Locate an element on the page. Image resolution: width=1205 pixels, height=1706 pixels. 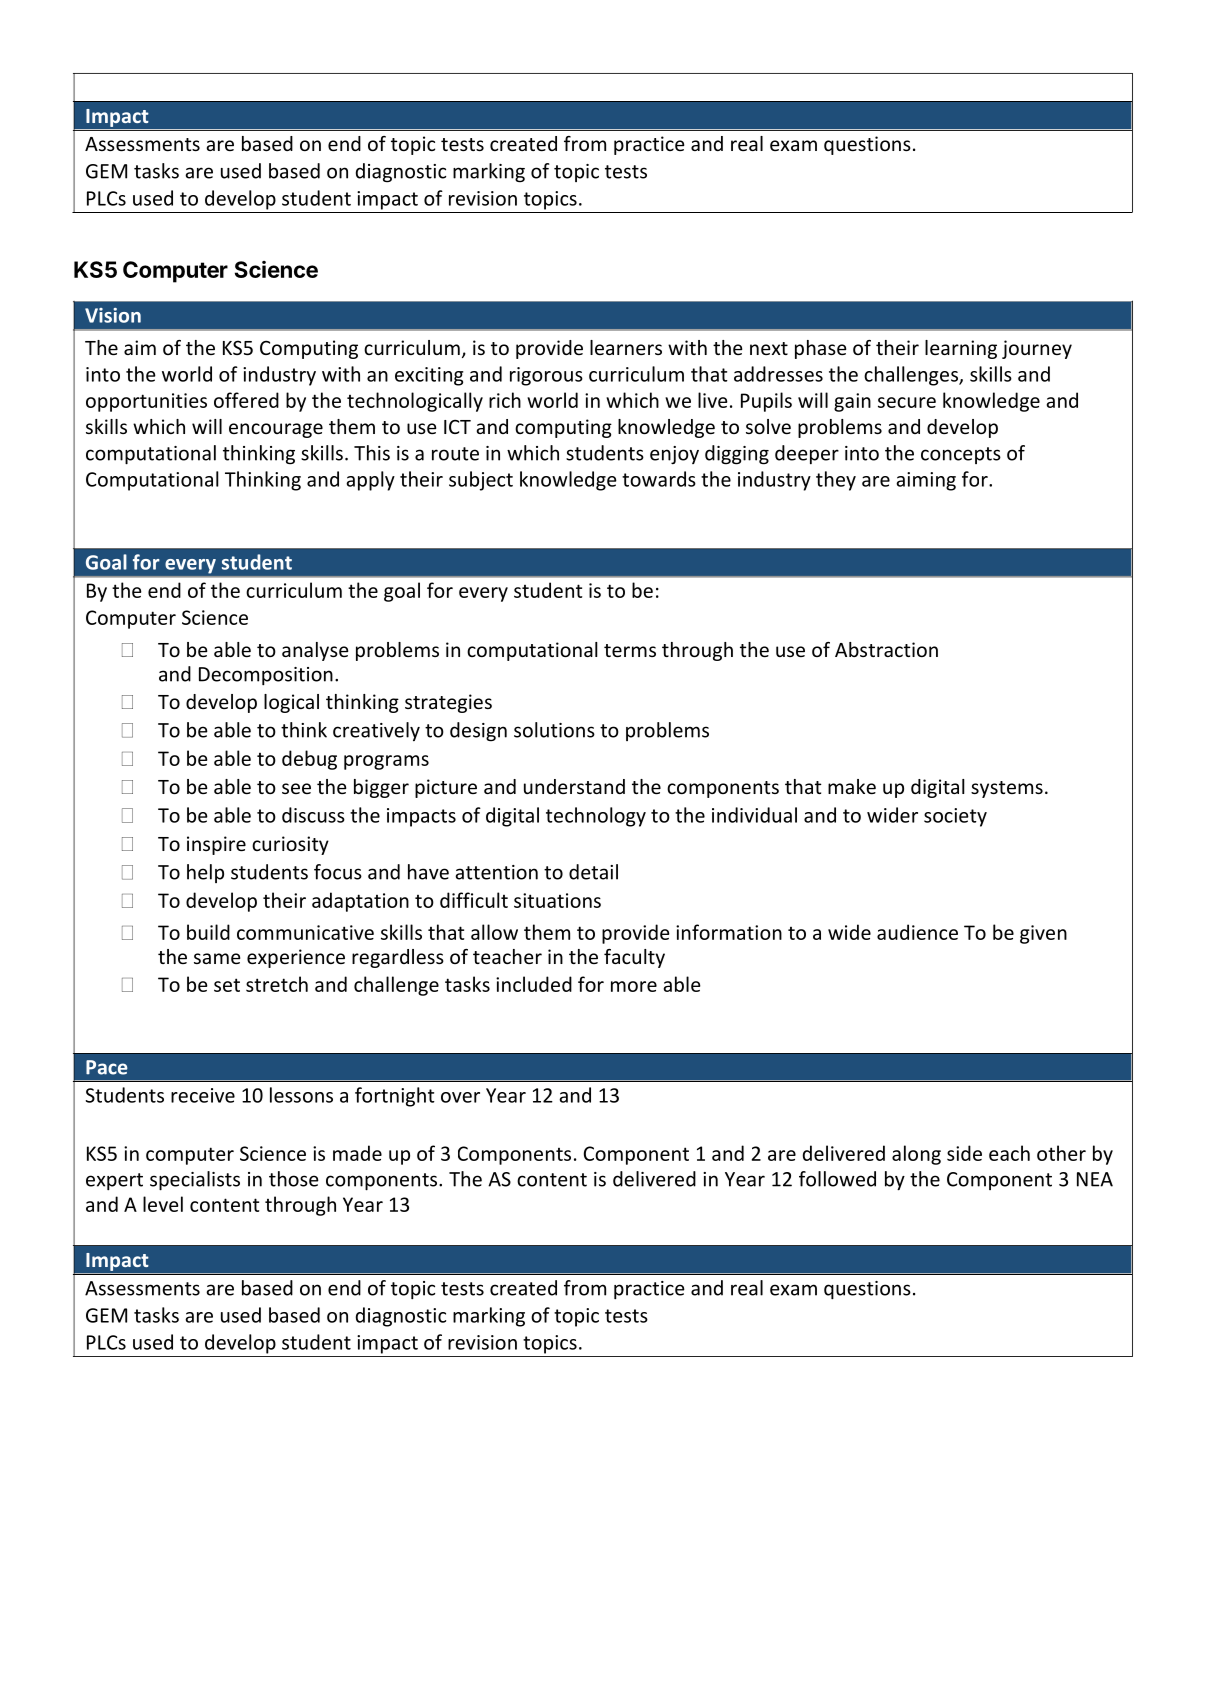
learning is located at coordinates (961, 349).
